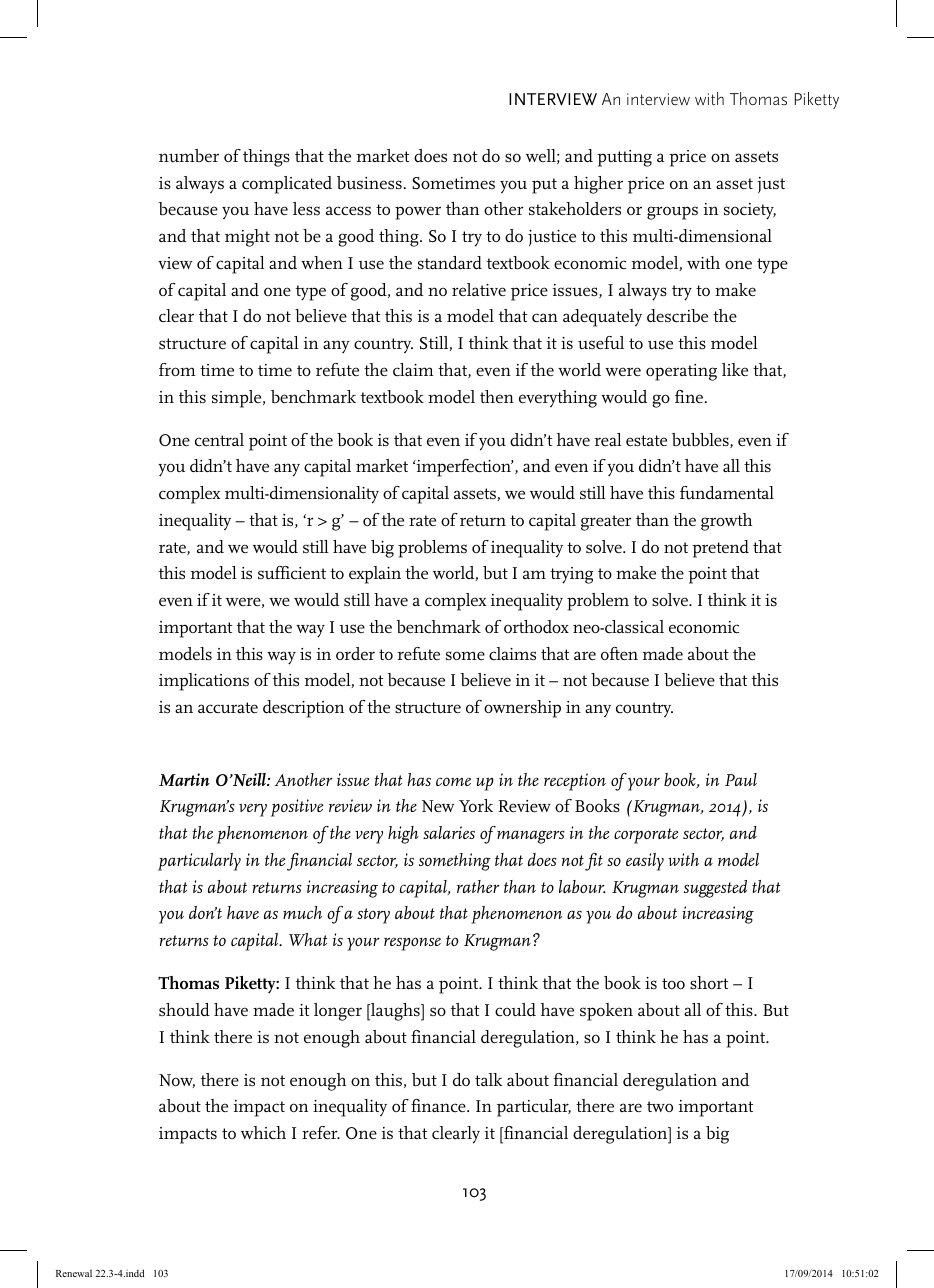  I want to click on groups, so click(672, 213).
